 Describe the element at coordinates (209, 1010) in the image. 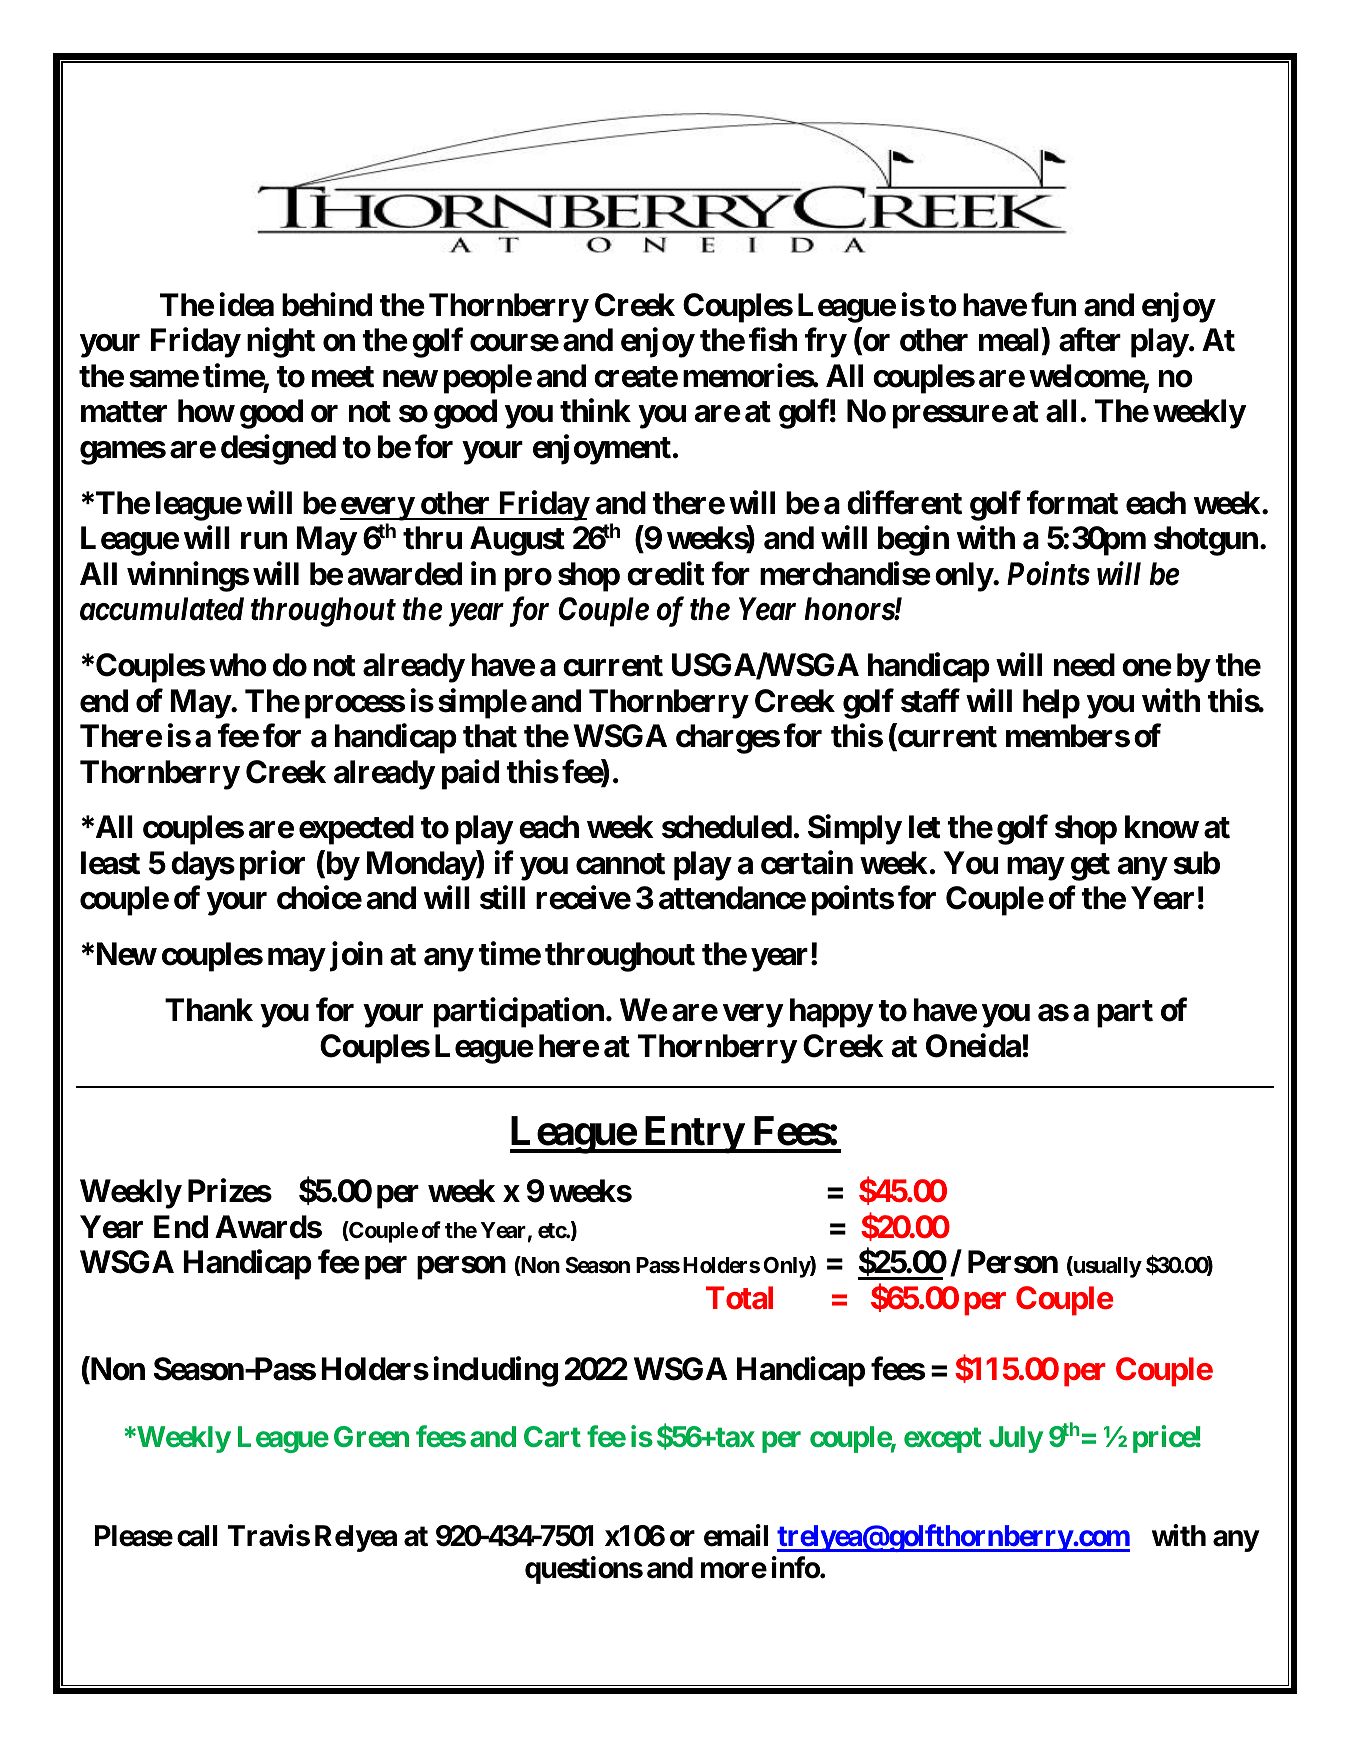

I see `Thank` at that location.
